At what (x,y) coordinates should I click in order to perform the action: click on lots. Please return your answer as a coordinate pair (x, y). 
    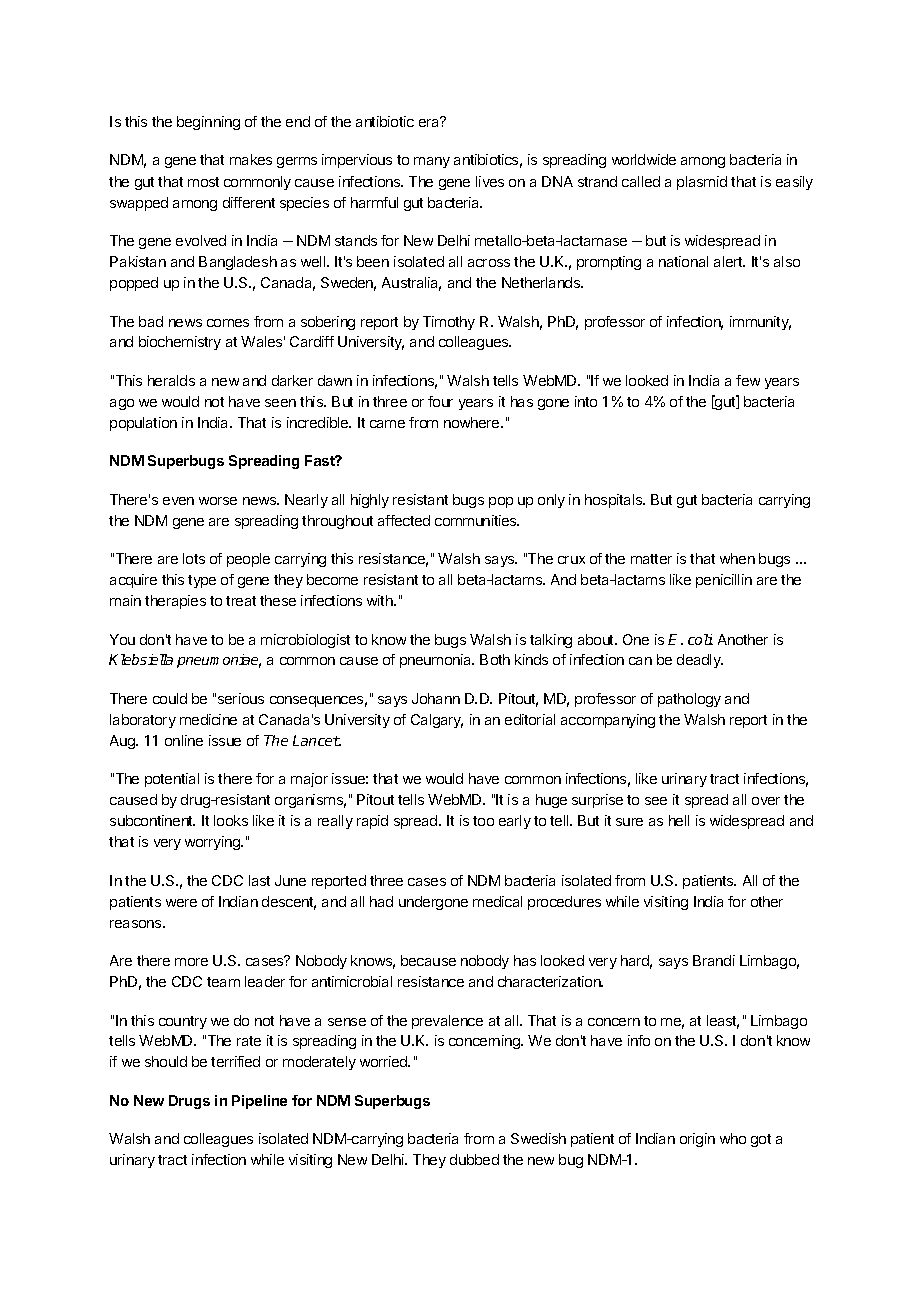
    Looking at the image, I should click on (194, 558).
